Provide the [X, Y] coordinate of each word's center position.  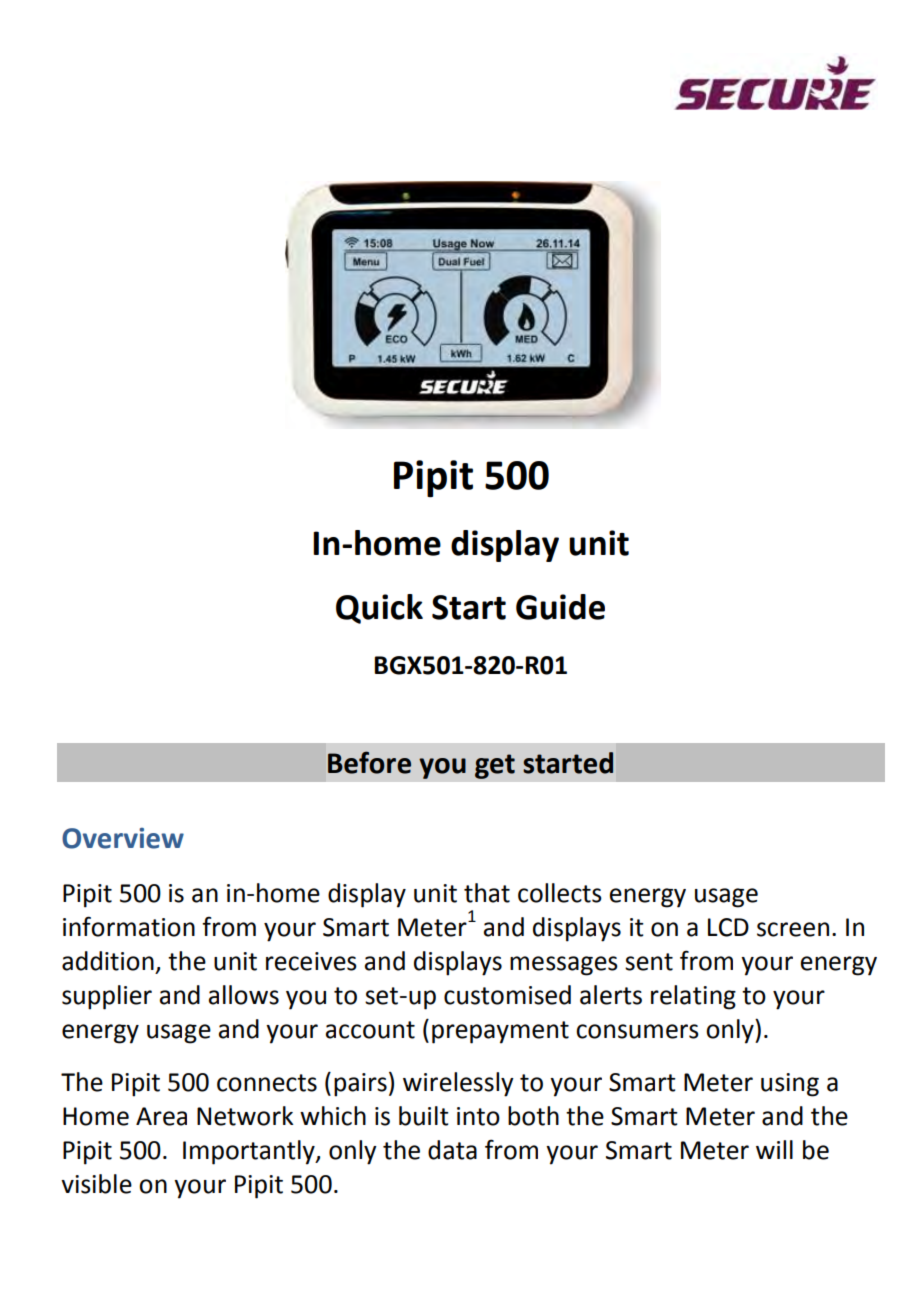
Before [369, 762]
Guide [560, 607]
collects [560, 893]
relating [693, 997]
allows [244, 995]
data [452, 1150]
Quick [379, 609]
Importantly [250, 1152]
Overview [123, 838]
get [495, 766]
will [774, 1149]
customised [507, 995]
